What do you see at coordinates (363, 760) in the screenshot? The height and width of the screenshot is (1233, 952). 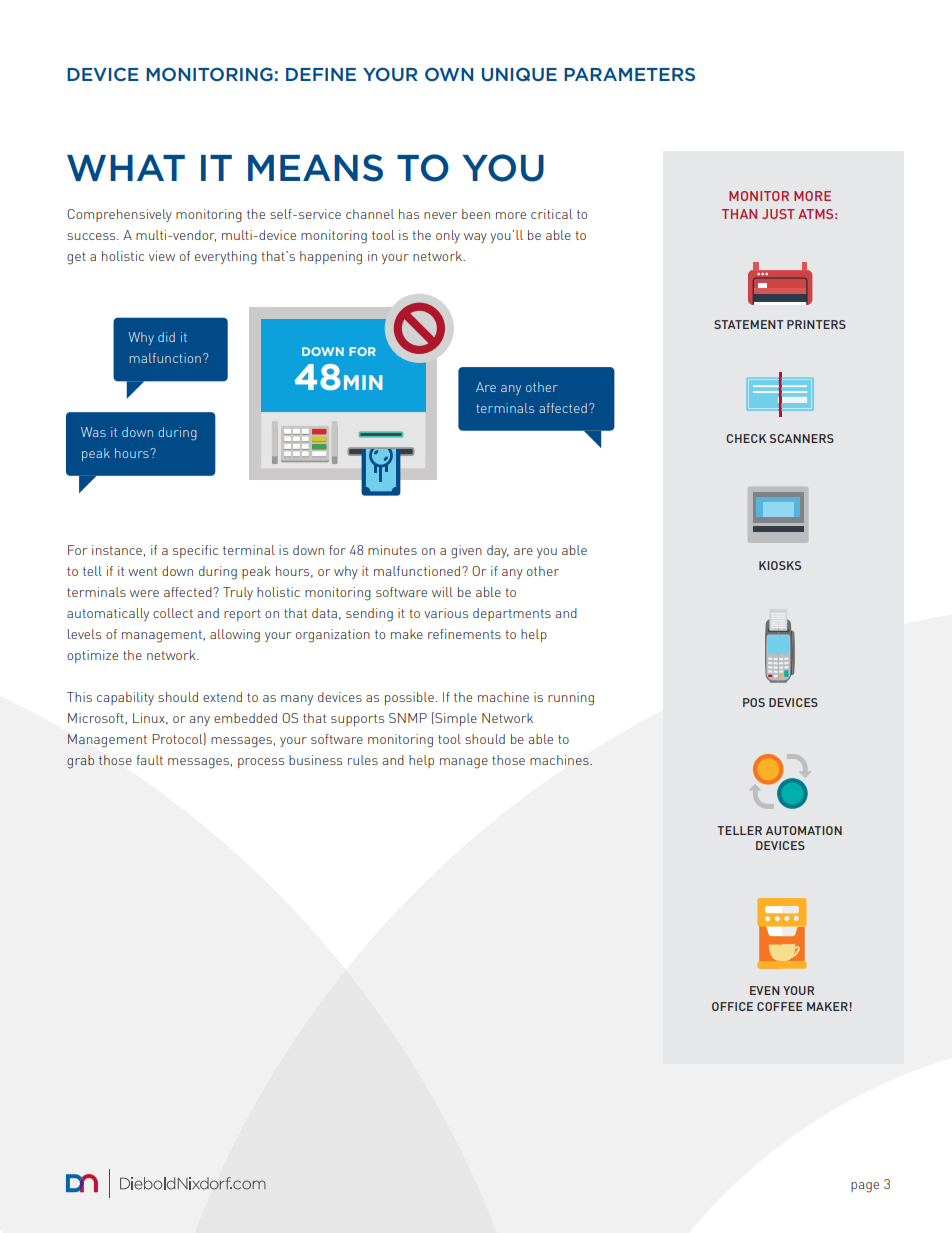 I see `rules` at bounding box center [363, 760].
